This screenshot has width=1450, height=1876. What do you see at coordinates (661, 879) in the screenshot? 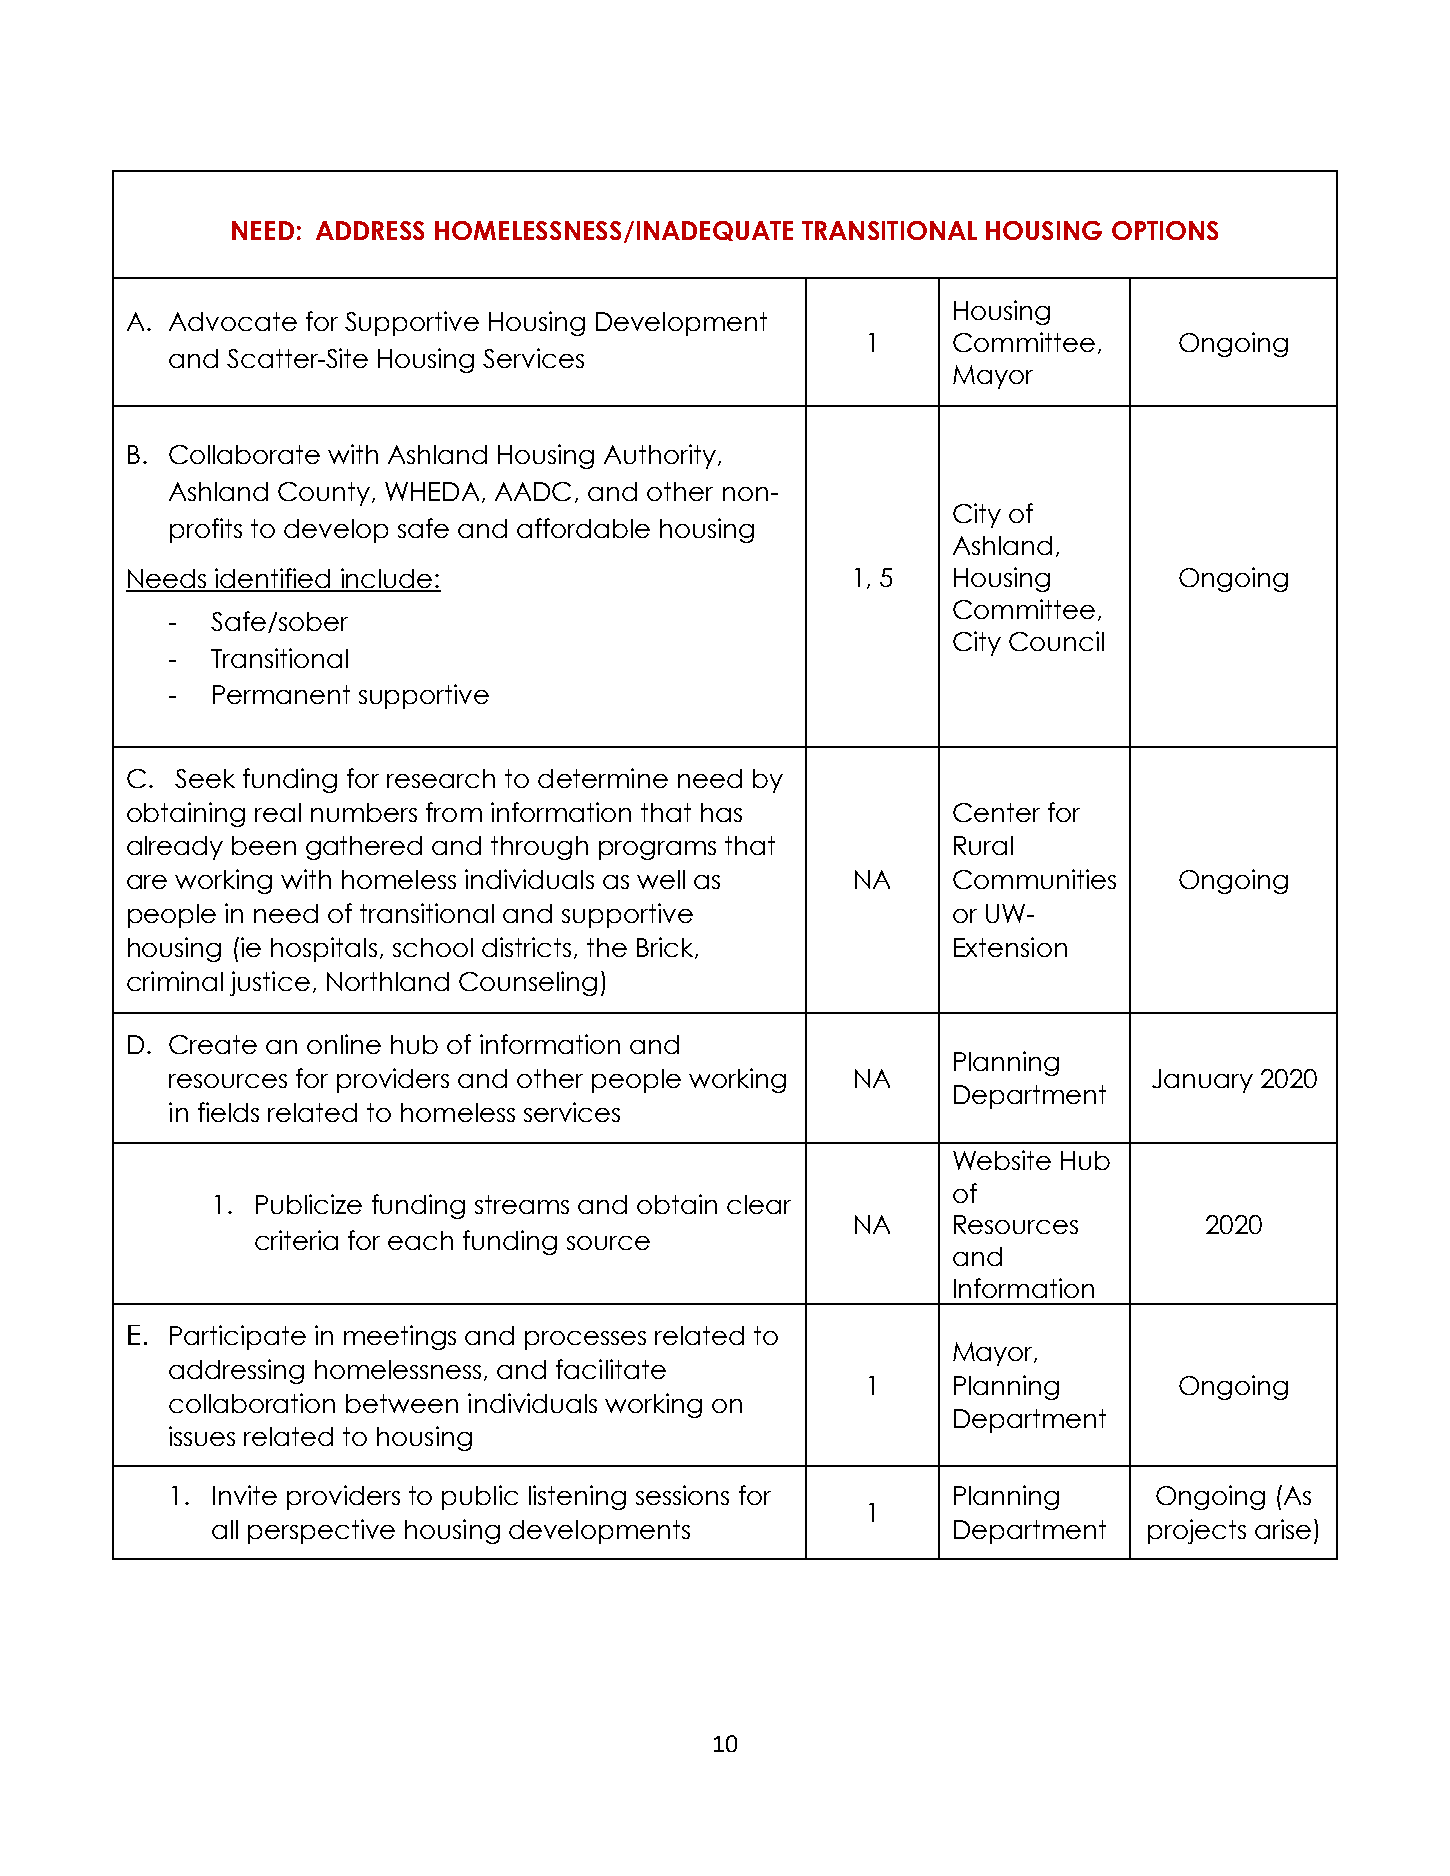
I see `well` at bounding box center [661, 879].
